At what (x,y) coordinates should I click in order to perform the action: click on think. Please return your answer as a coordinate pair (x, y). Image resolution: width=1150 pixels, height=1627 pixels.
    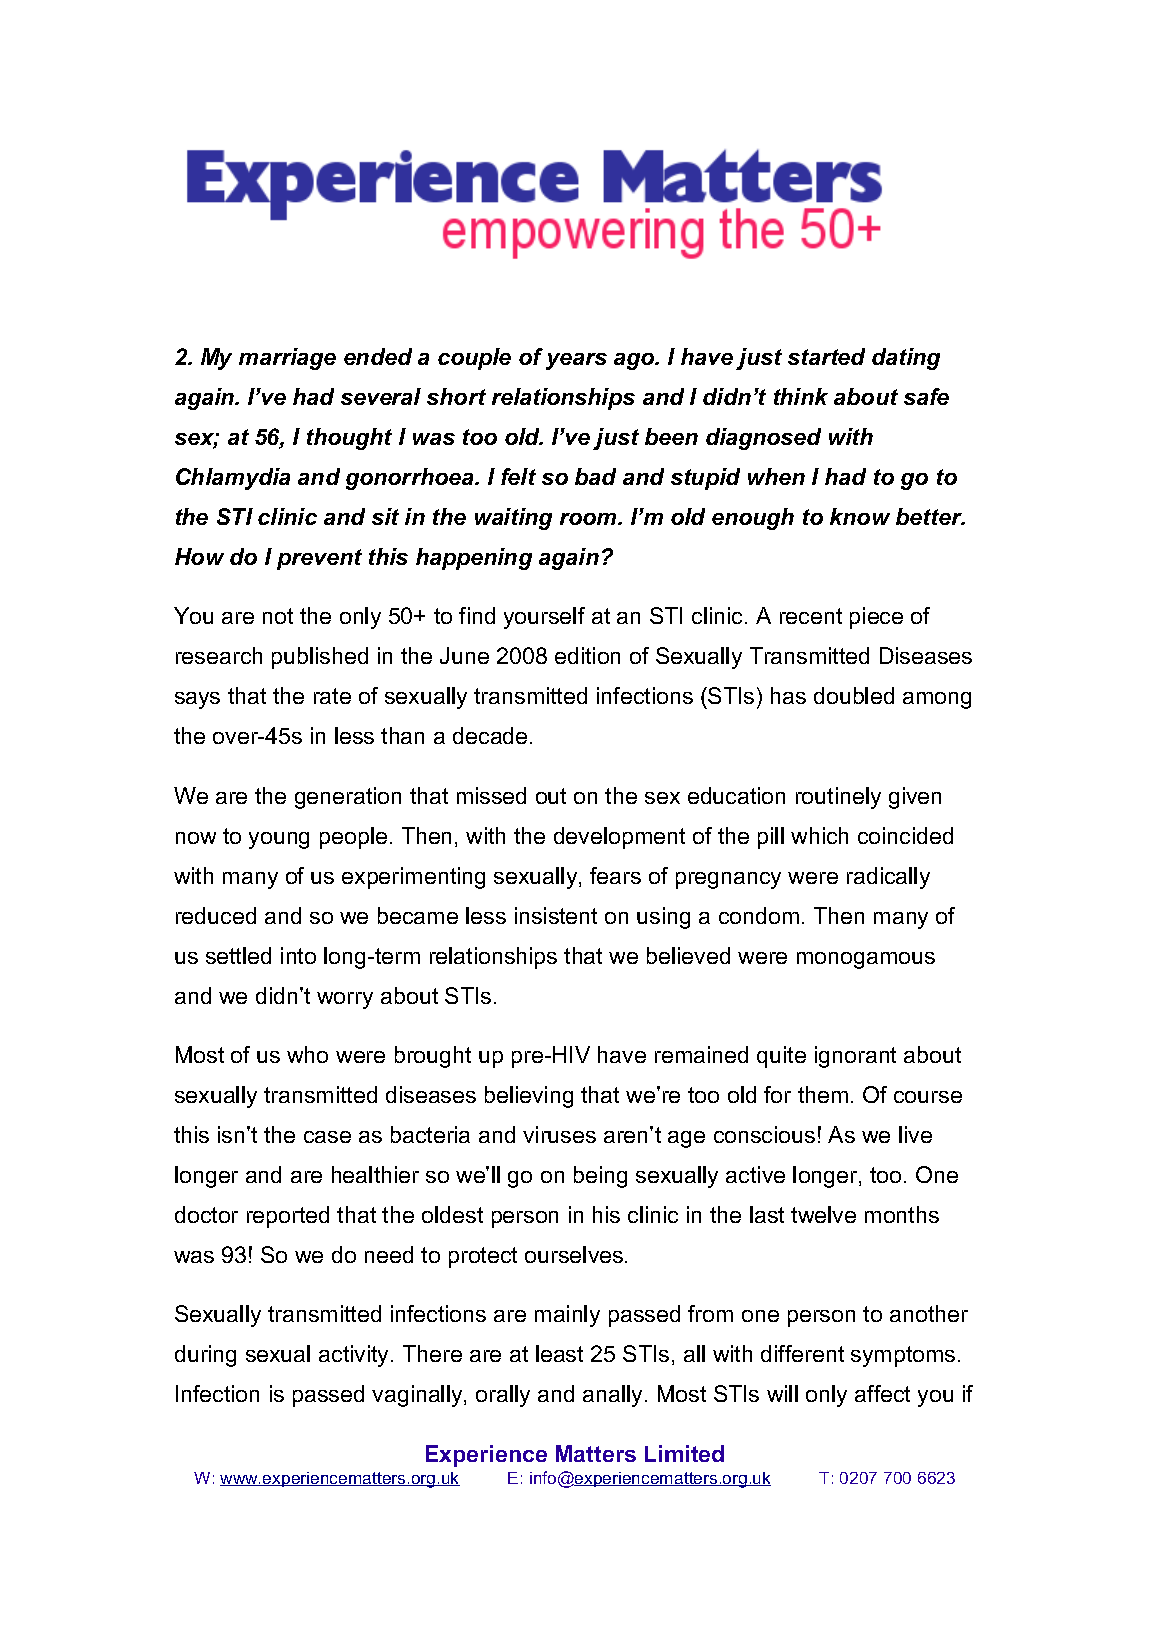
    Looking at the image, I should click on (801, 396).
